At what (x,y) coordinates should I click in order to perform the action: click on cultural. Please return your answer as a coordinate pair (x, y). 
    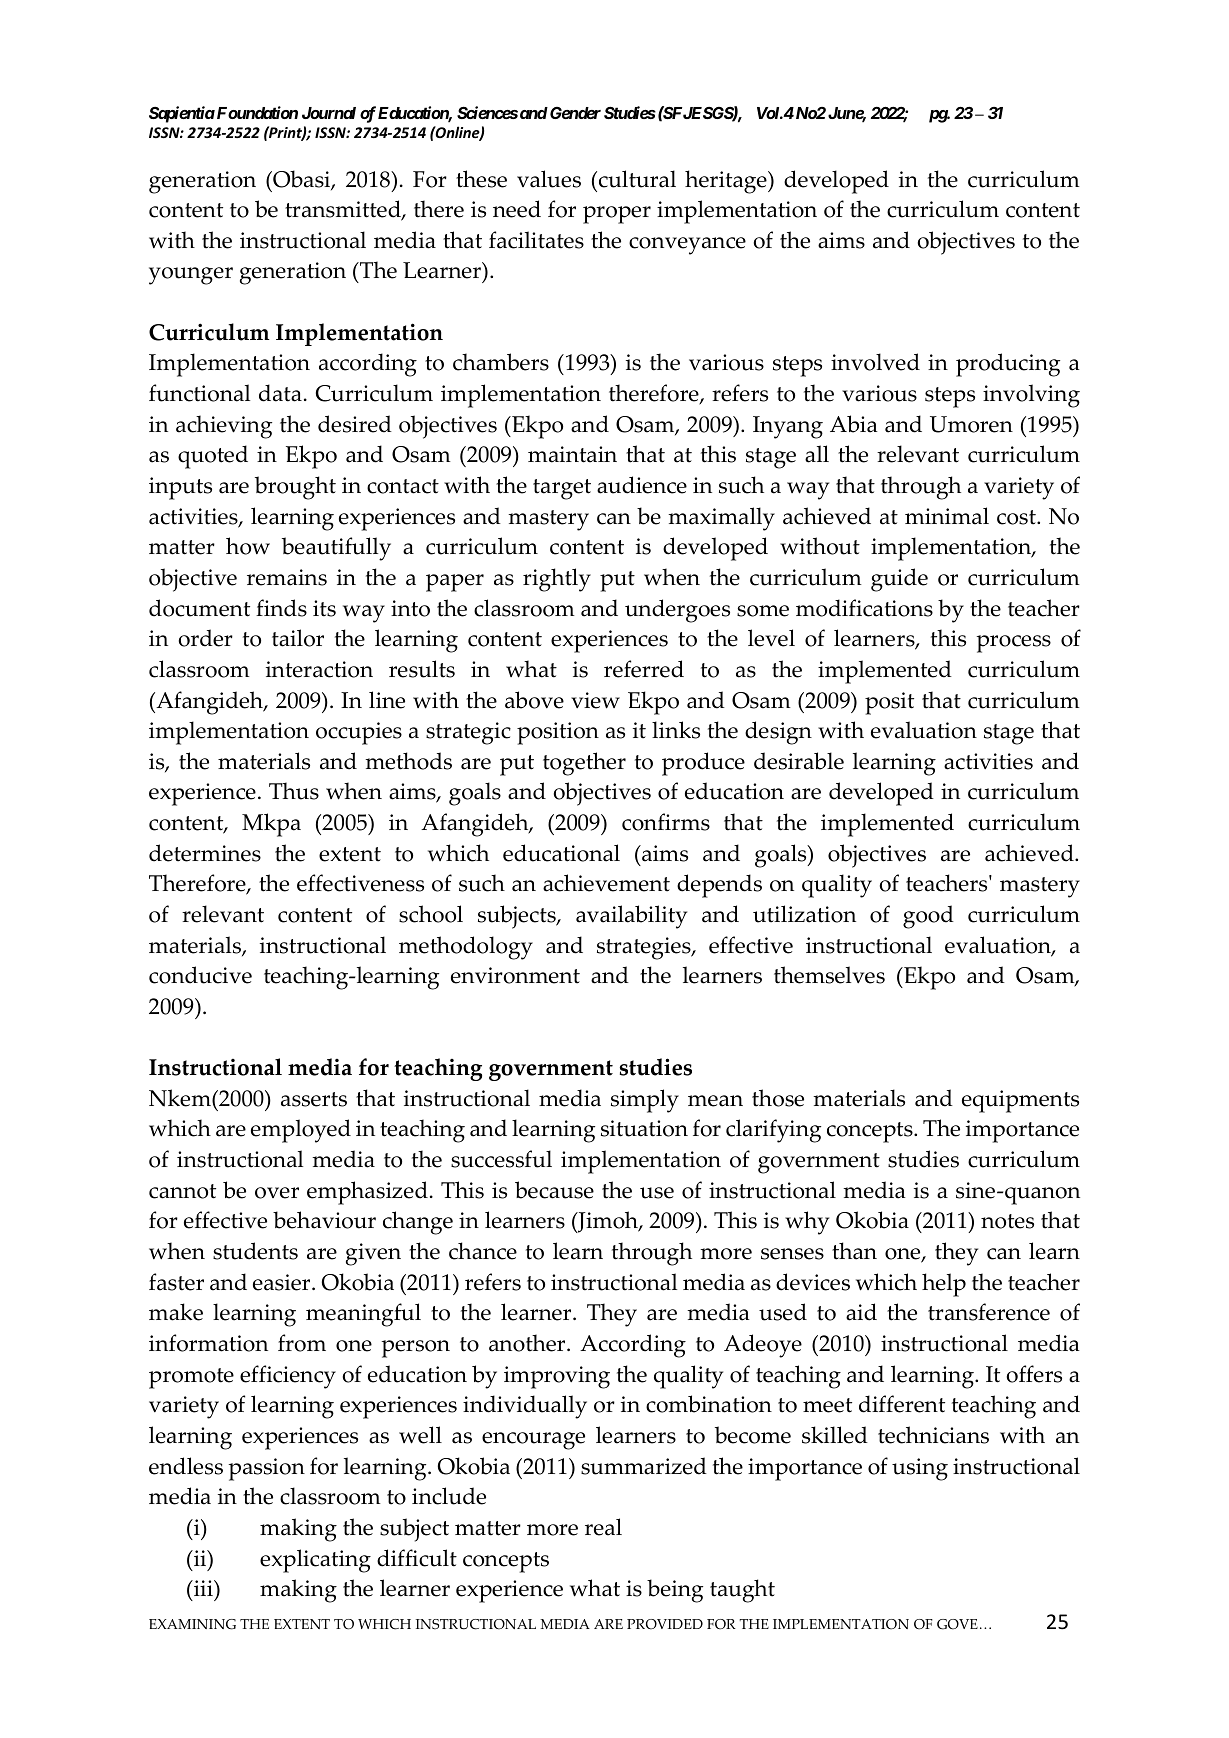
    Looking at the image, I should click on (637, 179).
